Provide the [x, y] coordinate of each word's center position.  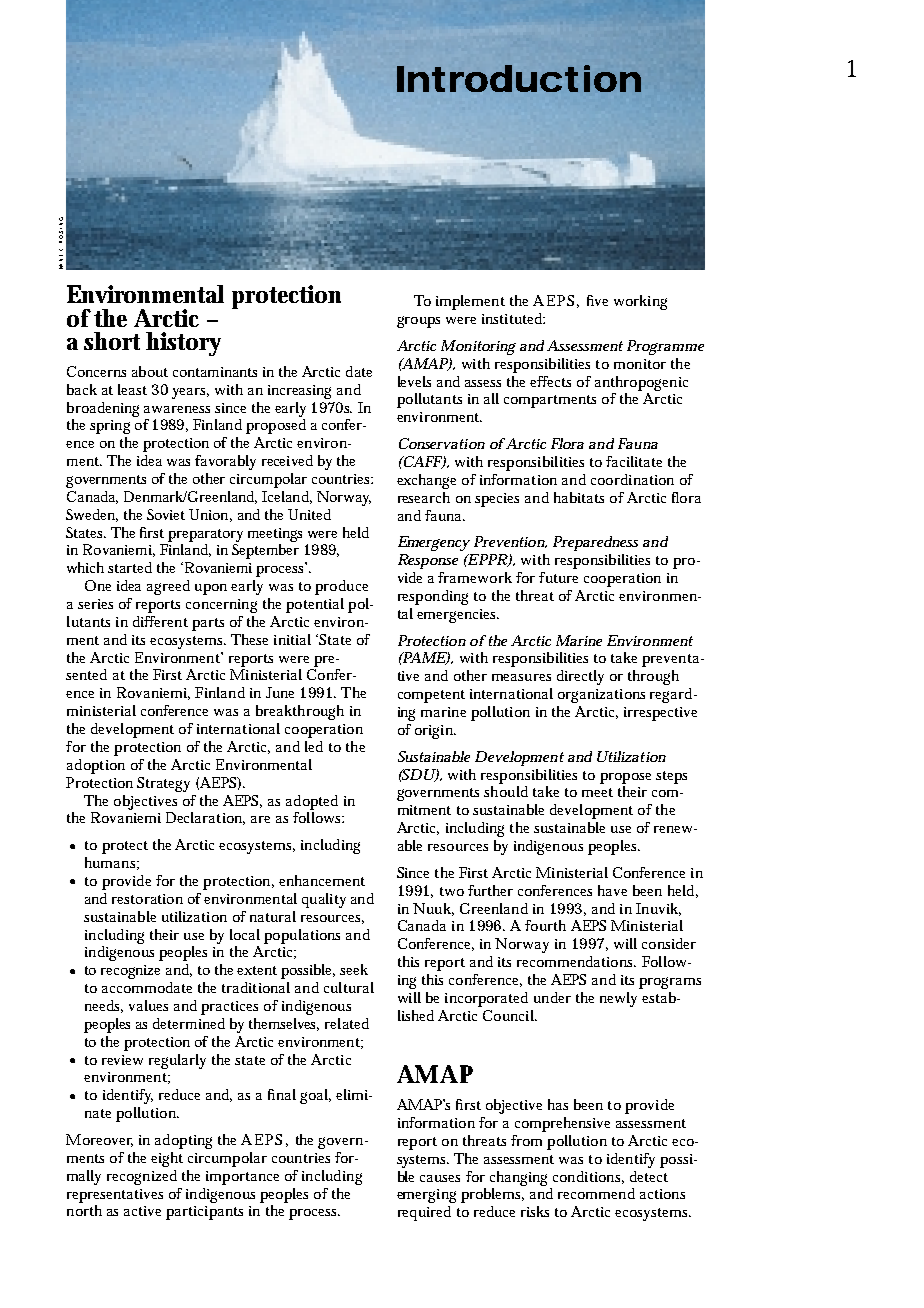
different [160, 621]
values [148, 1005]
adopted [312, 802]
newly [618, 999]
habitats [579, 497]
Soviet [166, 514]
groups [418, 322]
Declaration [205, 818]
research [424, 497]
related [347, 1023]
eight [167, 1159]
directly [580, 677]
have [612, 890]
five [597, 300]
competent [431, 696]
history [183, 344]
